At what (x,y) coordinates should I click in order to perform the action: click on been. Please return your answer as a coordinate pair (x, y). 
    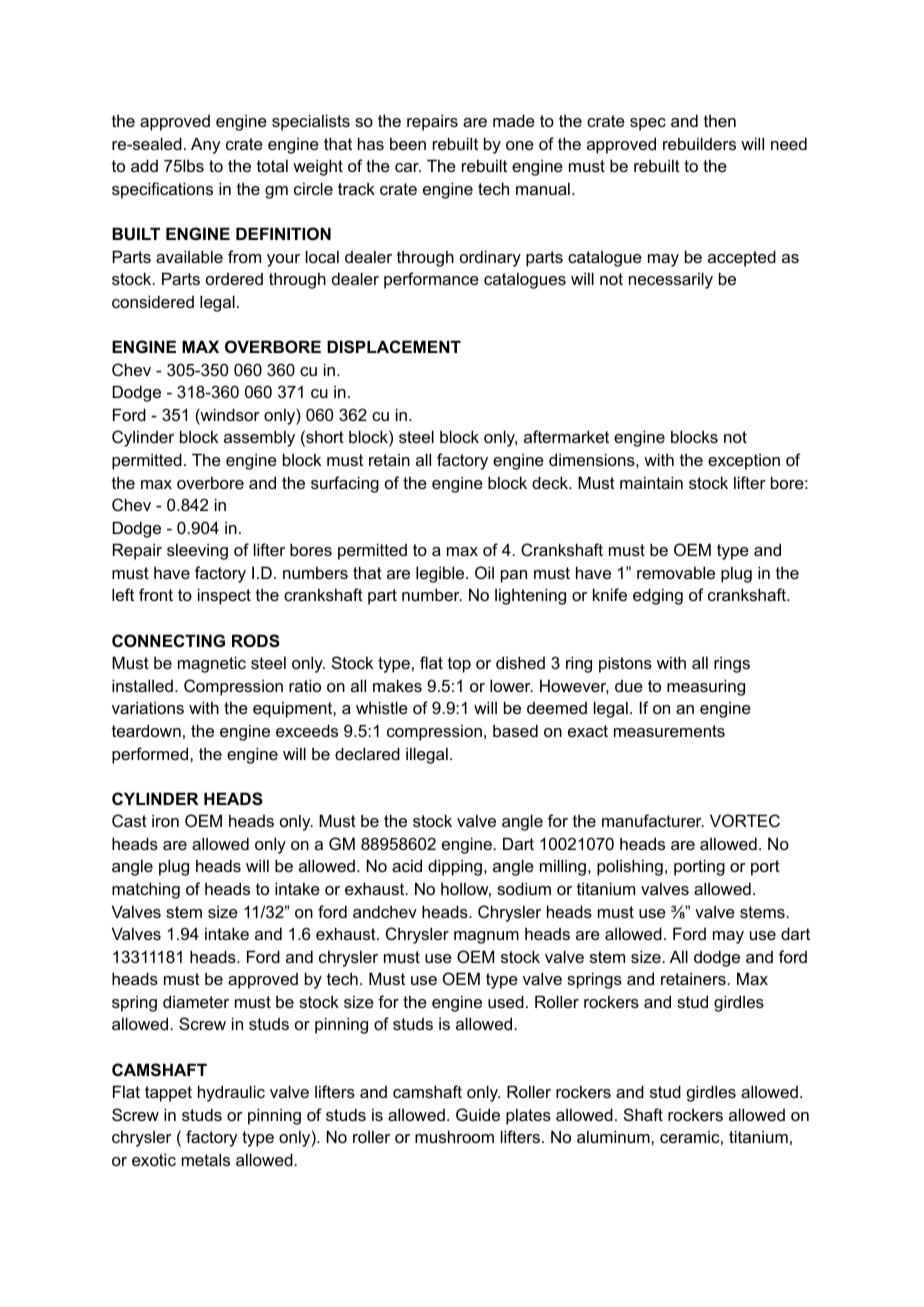
    Looking at the image, I should click on (408, 143).
